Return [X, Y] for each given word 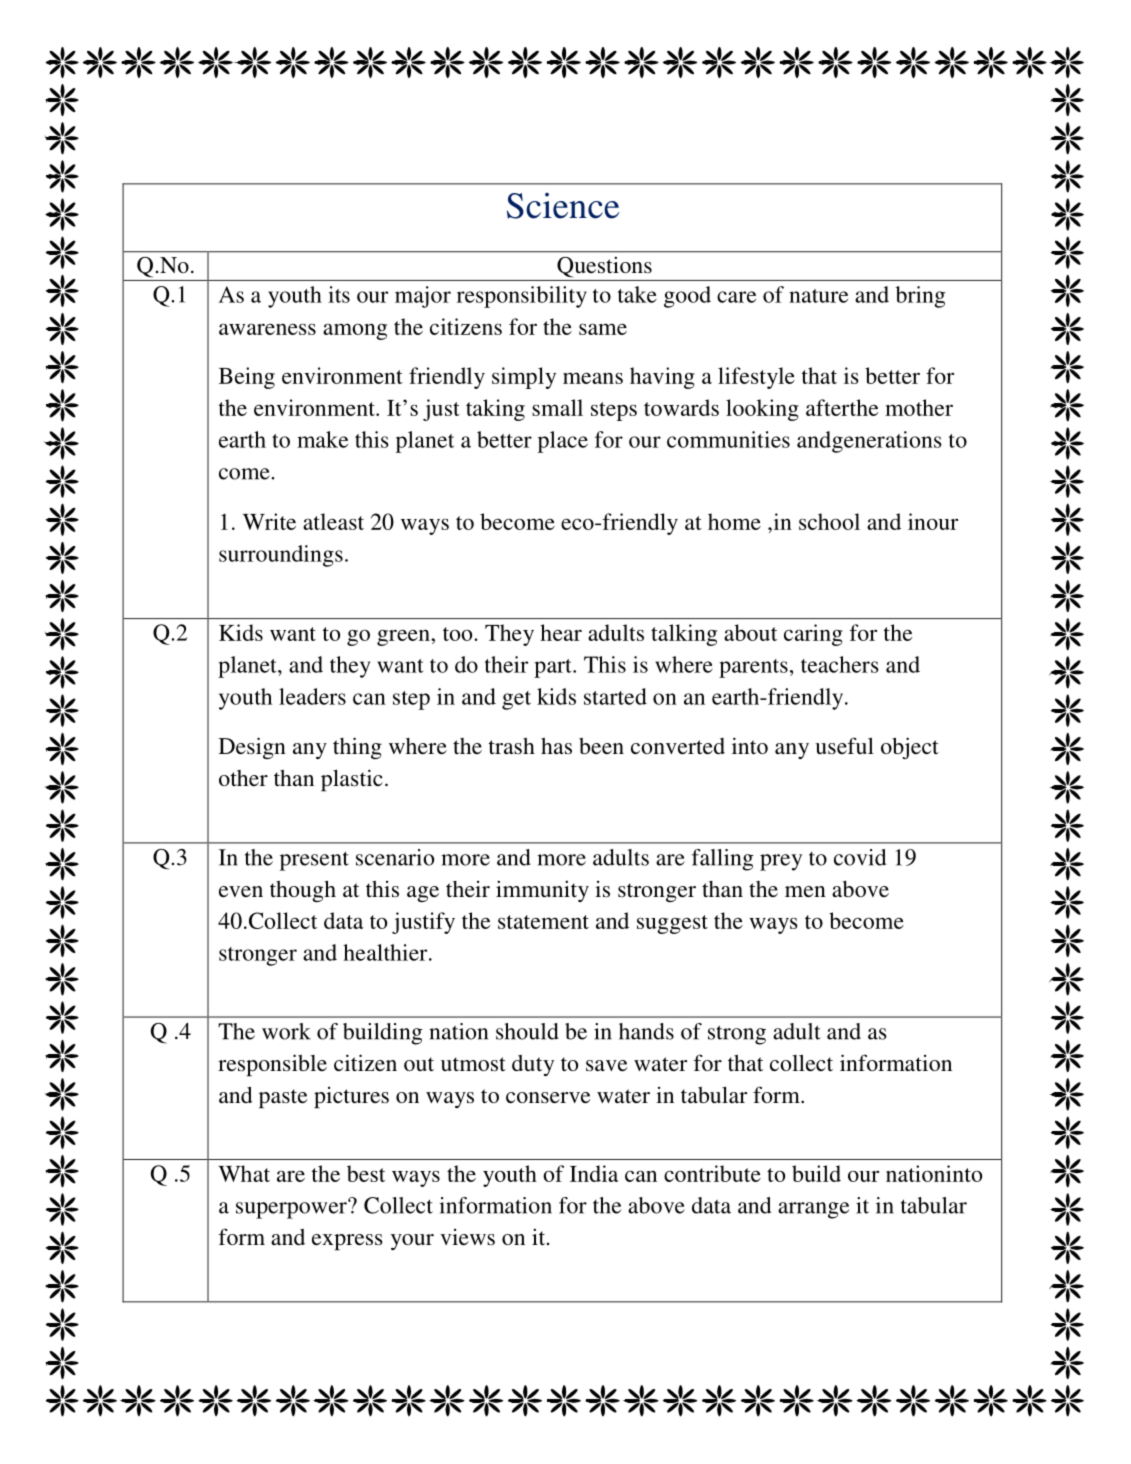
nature [818, 296]
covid [860, 857]
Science [563, 206]
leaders [312, 696]
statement [543, 922]
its [339, 294]
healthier [386, 952]
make [322, 439]
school [829, 521]
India [594, 1173]
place [563, 442]
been [601, 746]
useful [844, 745]
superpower [292, 1209]
